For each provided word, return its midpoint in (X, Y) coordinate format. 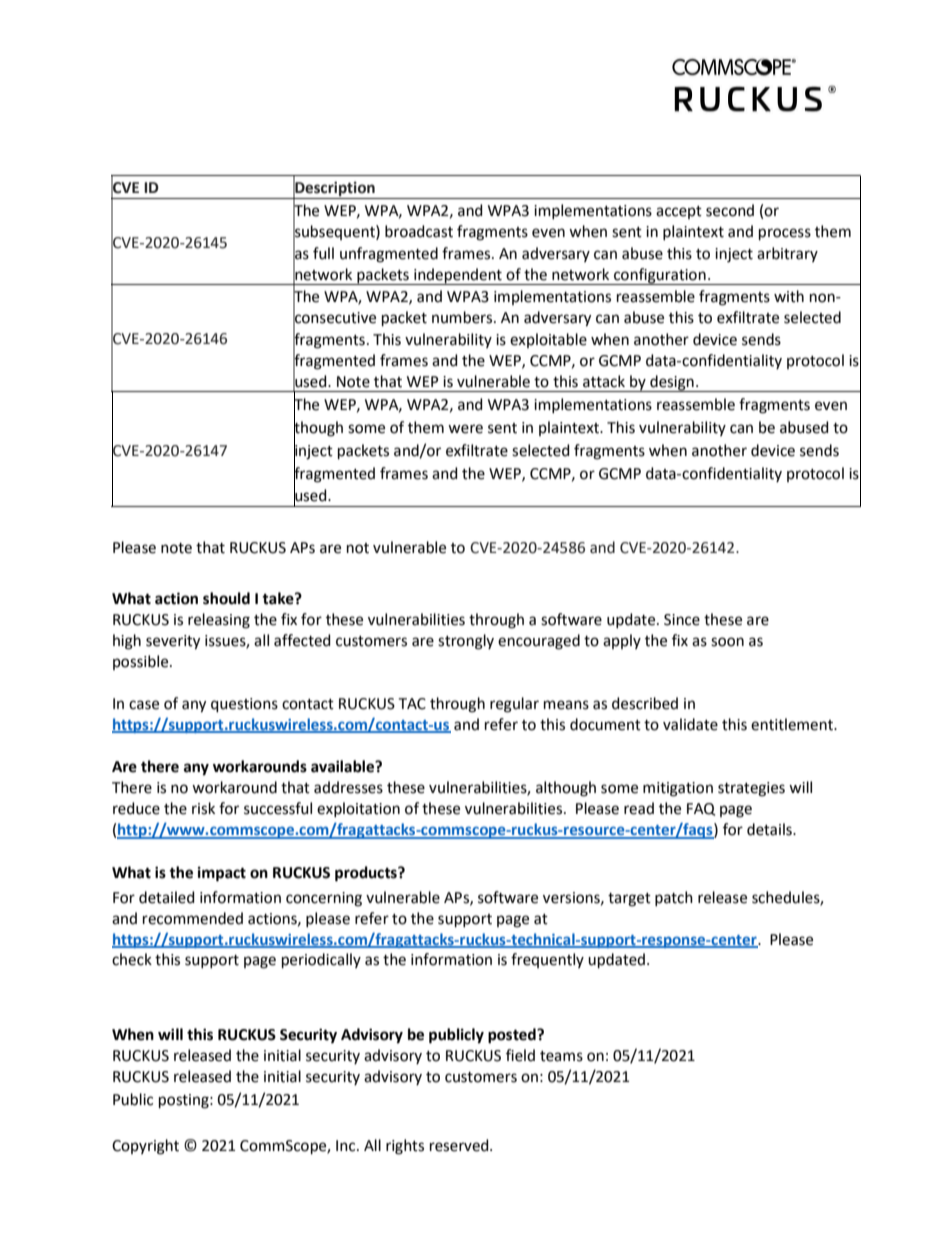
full (323, 253)
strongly (466, 642)
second (730, 210)
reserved (460, 1145)
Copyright (145, 1147)
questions (244, 705)
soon (727, 642)
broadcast (419, 231)
